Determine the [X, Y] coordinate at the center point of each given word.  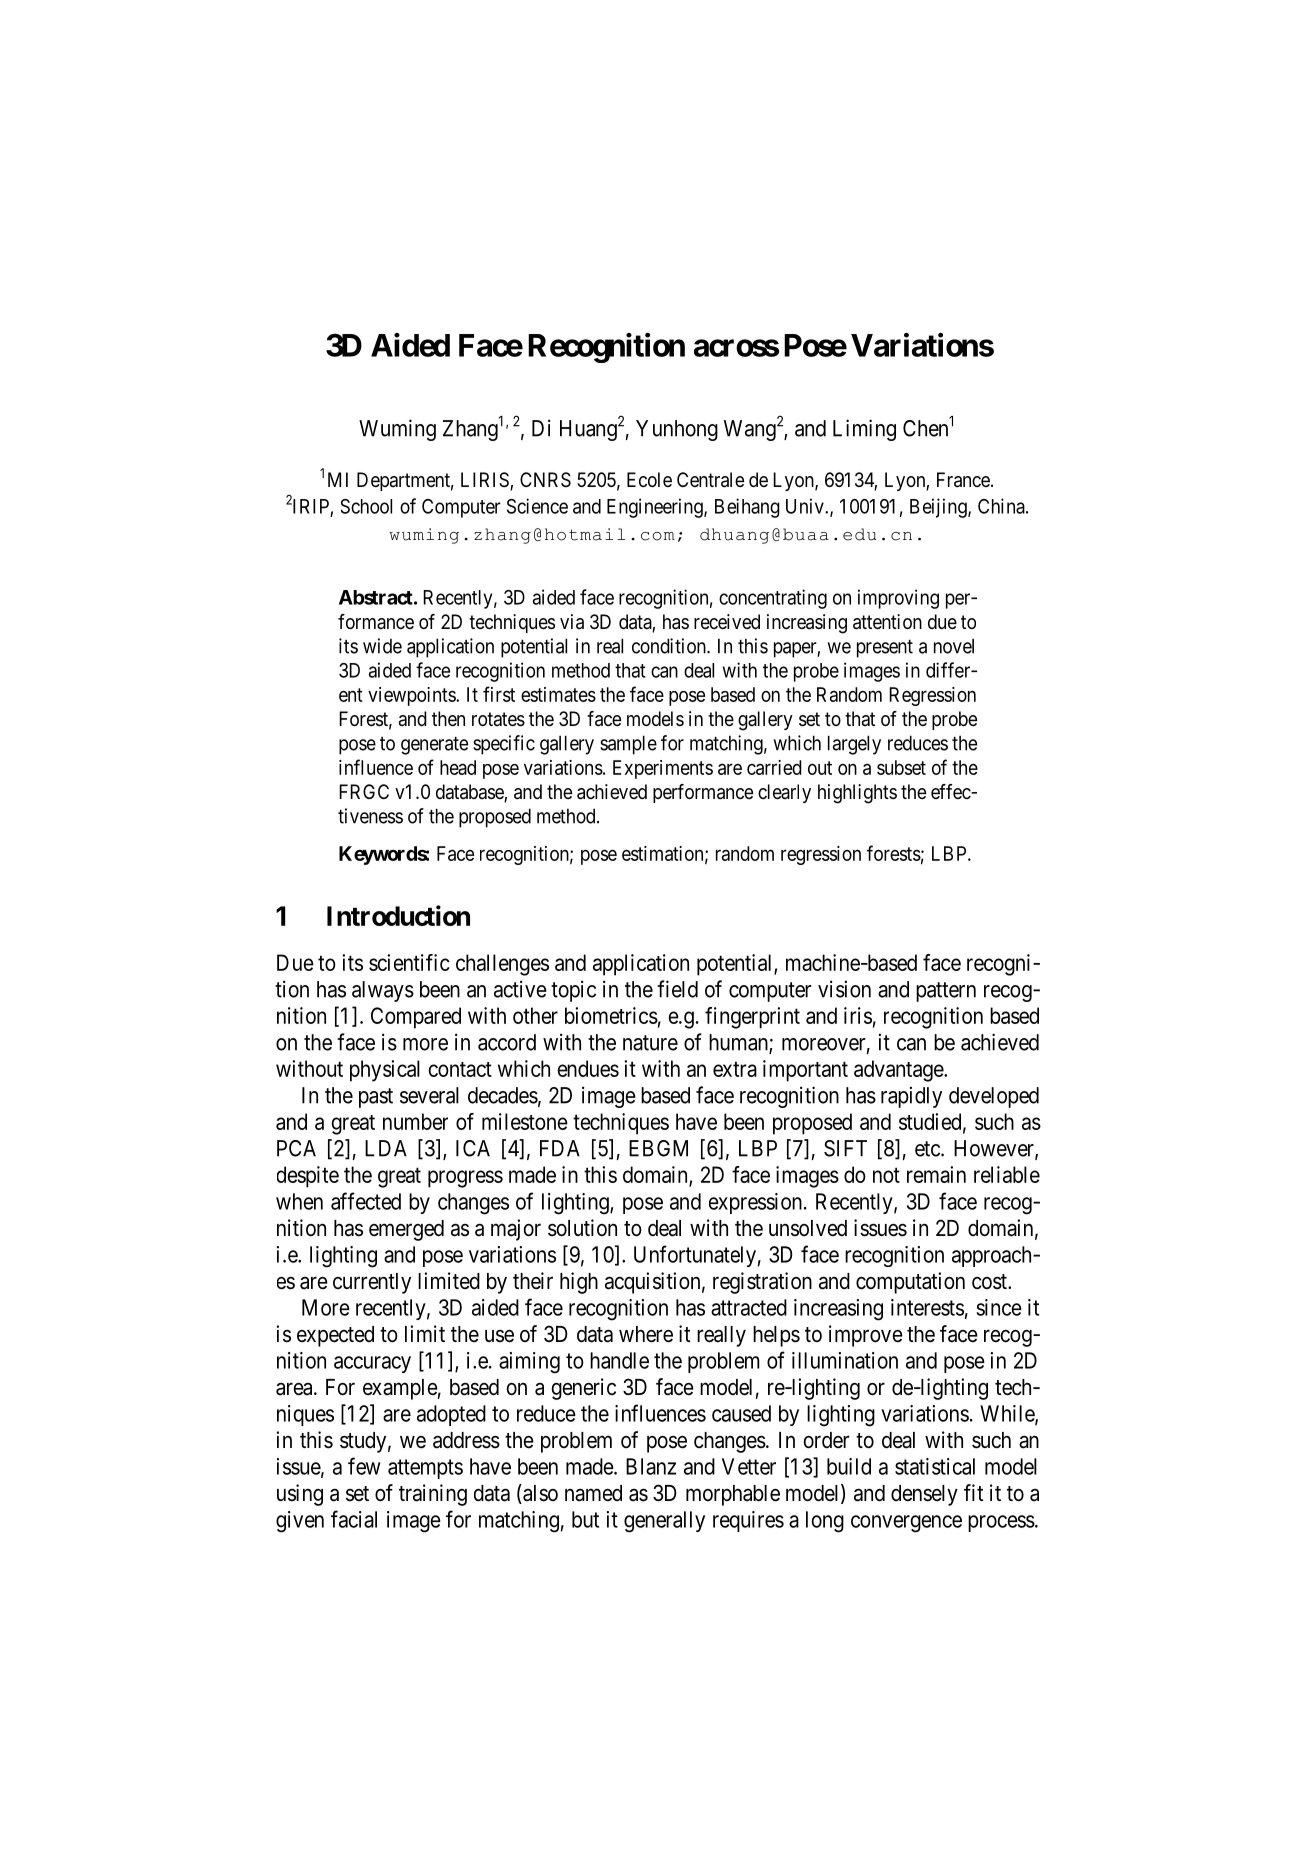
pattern [946, 992]
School [366, 506]
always [383, 991]
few [364, 1466]
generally [664, 1522]
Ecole [649, 479]
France [963, 480]
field [677, 989]
